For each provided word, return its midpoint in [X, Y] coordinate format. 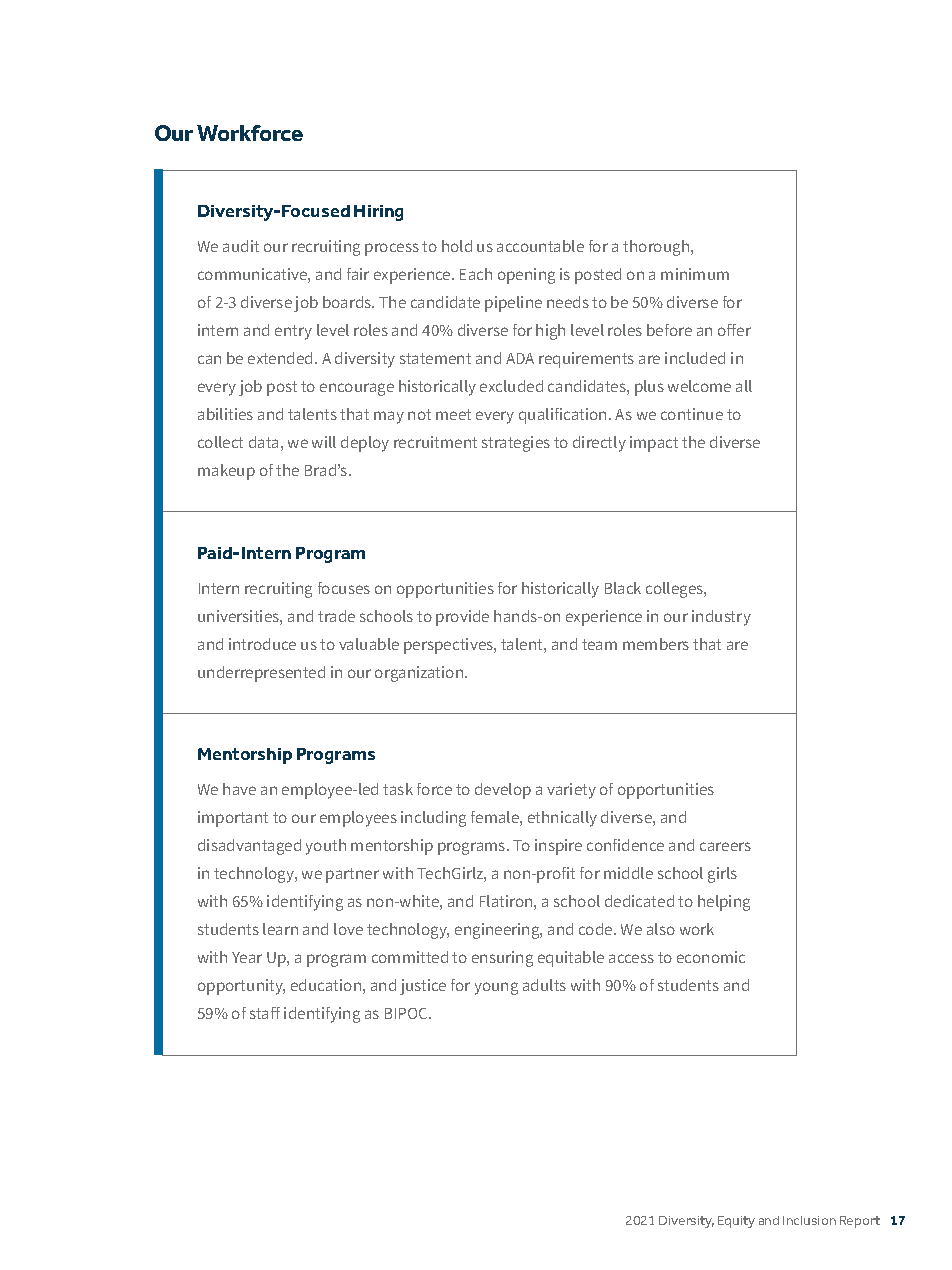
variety [571, 791]
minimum [695, 274]
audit [241, 246]
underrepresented [261, 674]
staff [265, 1013]
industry [721, 618]
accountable [540, 246]
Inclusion [809, 1220]
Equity [736, 1222]
